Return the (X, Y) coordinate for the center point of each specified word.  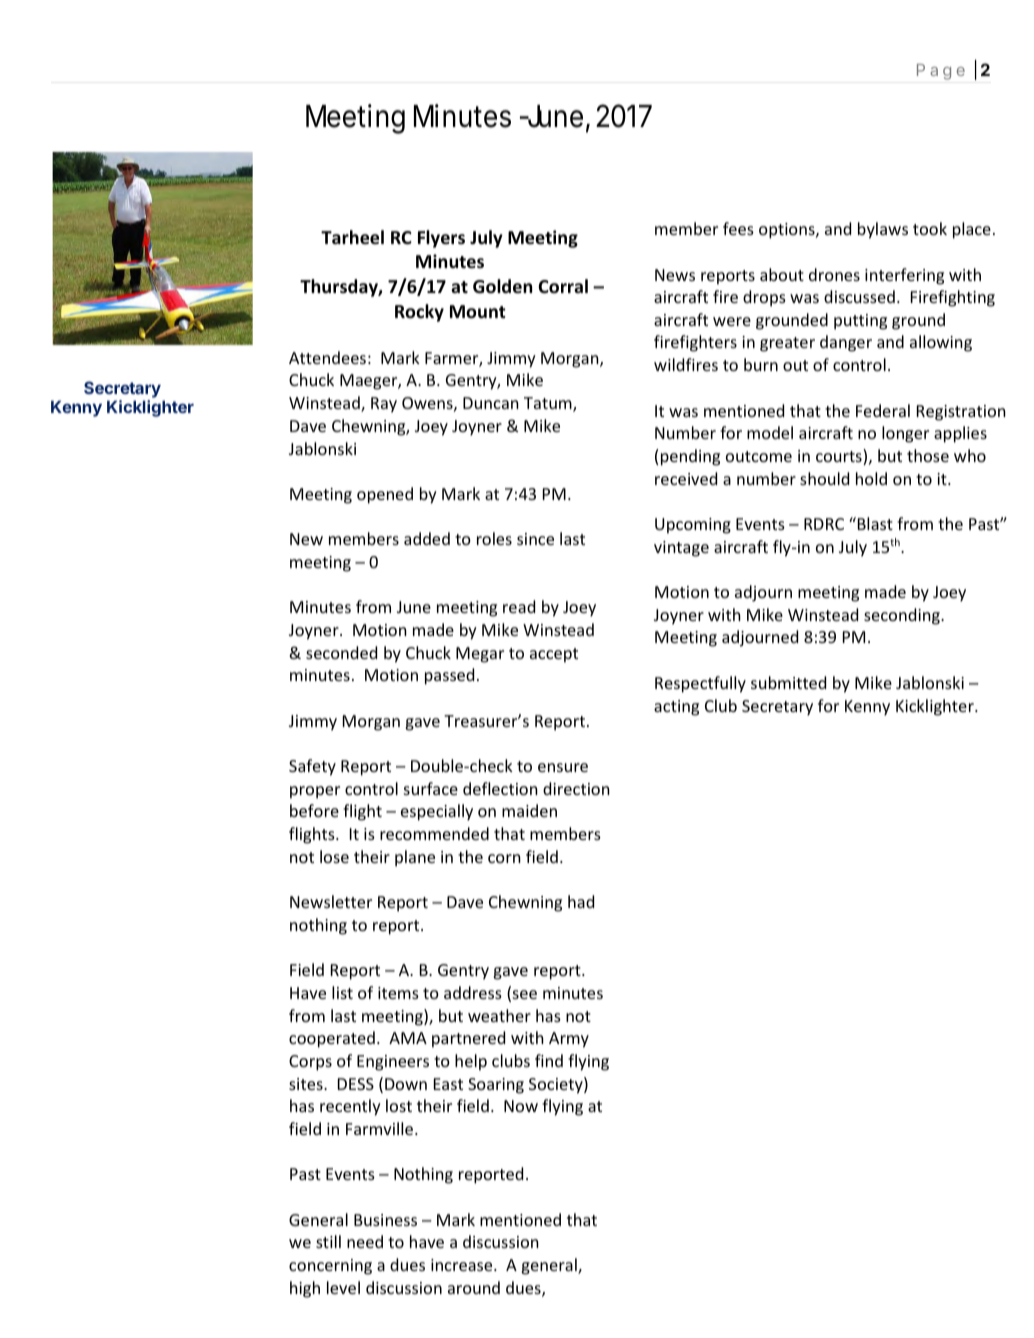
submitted (788, 682)
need (365, 1241)
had (581, 901)
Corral (563, 286)
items (398, 993)
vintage (681, 549)
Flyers (441, 239)
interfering (904, 276)
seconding (903, 616)
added (427, 538)
